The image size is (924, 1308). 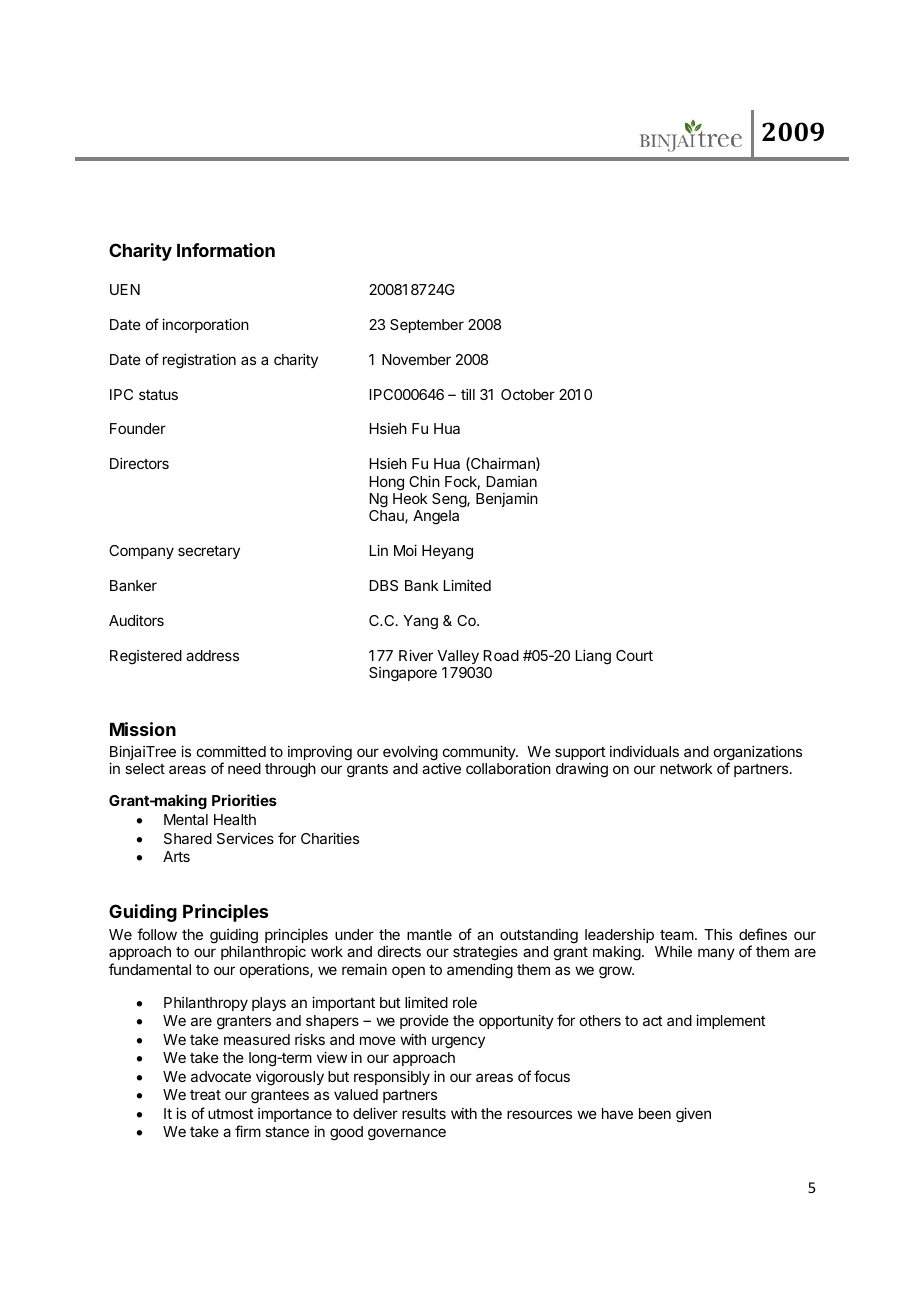 I want to click on individuals, so click(x=644, y=751).
